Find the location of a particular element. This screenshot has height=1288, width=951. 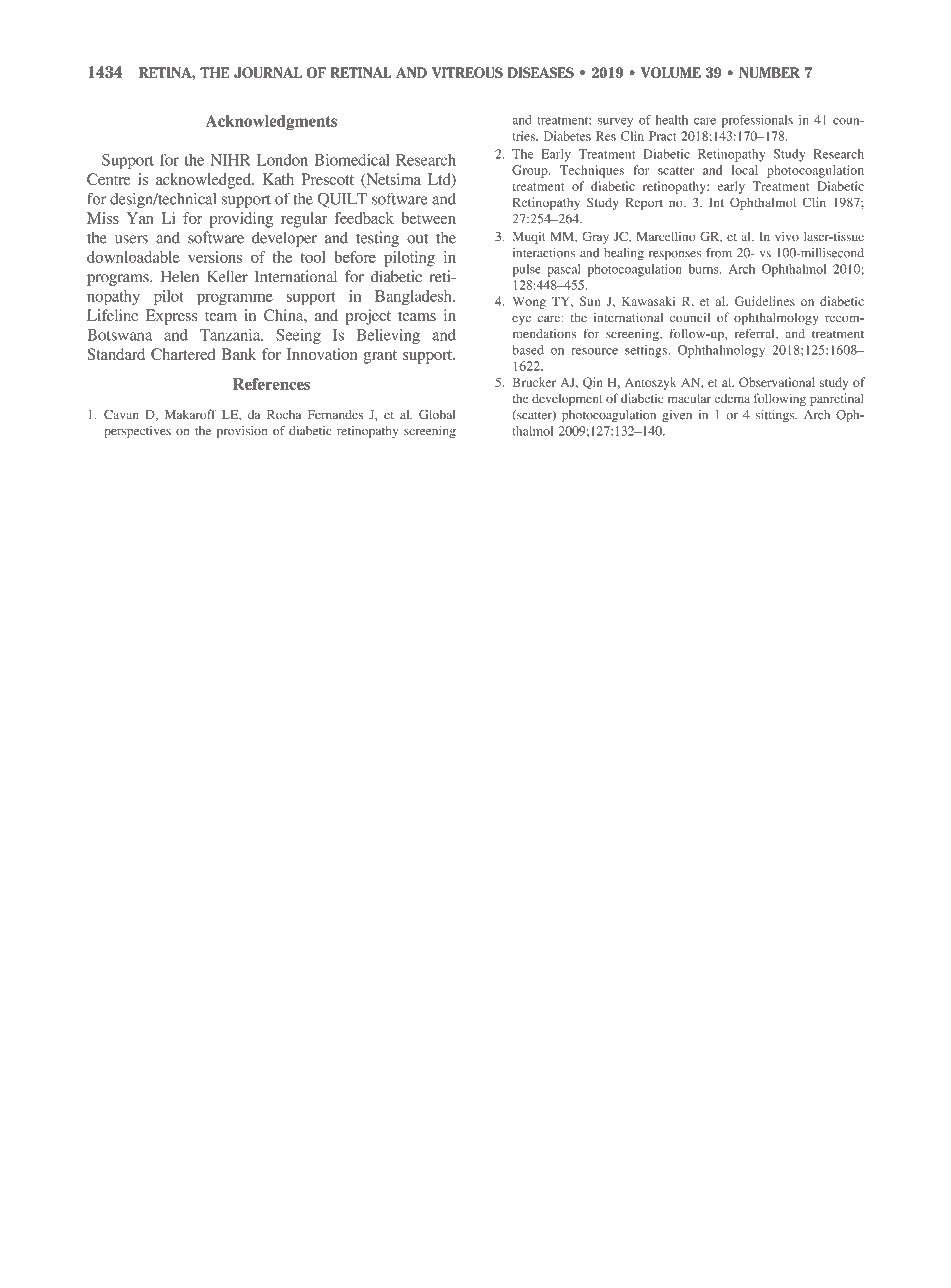

Ltd is located at coordinates (440, 180).
